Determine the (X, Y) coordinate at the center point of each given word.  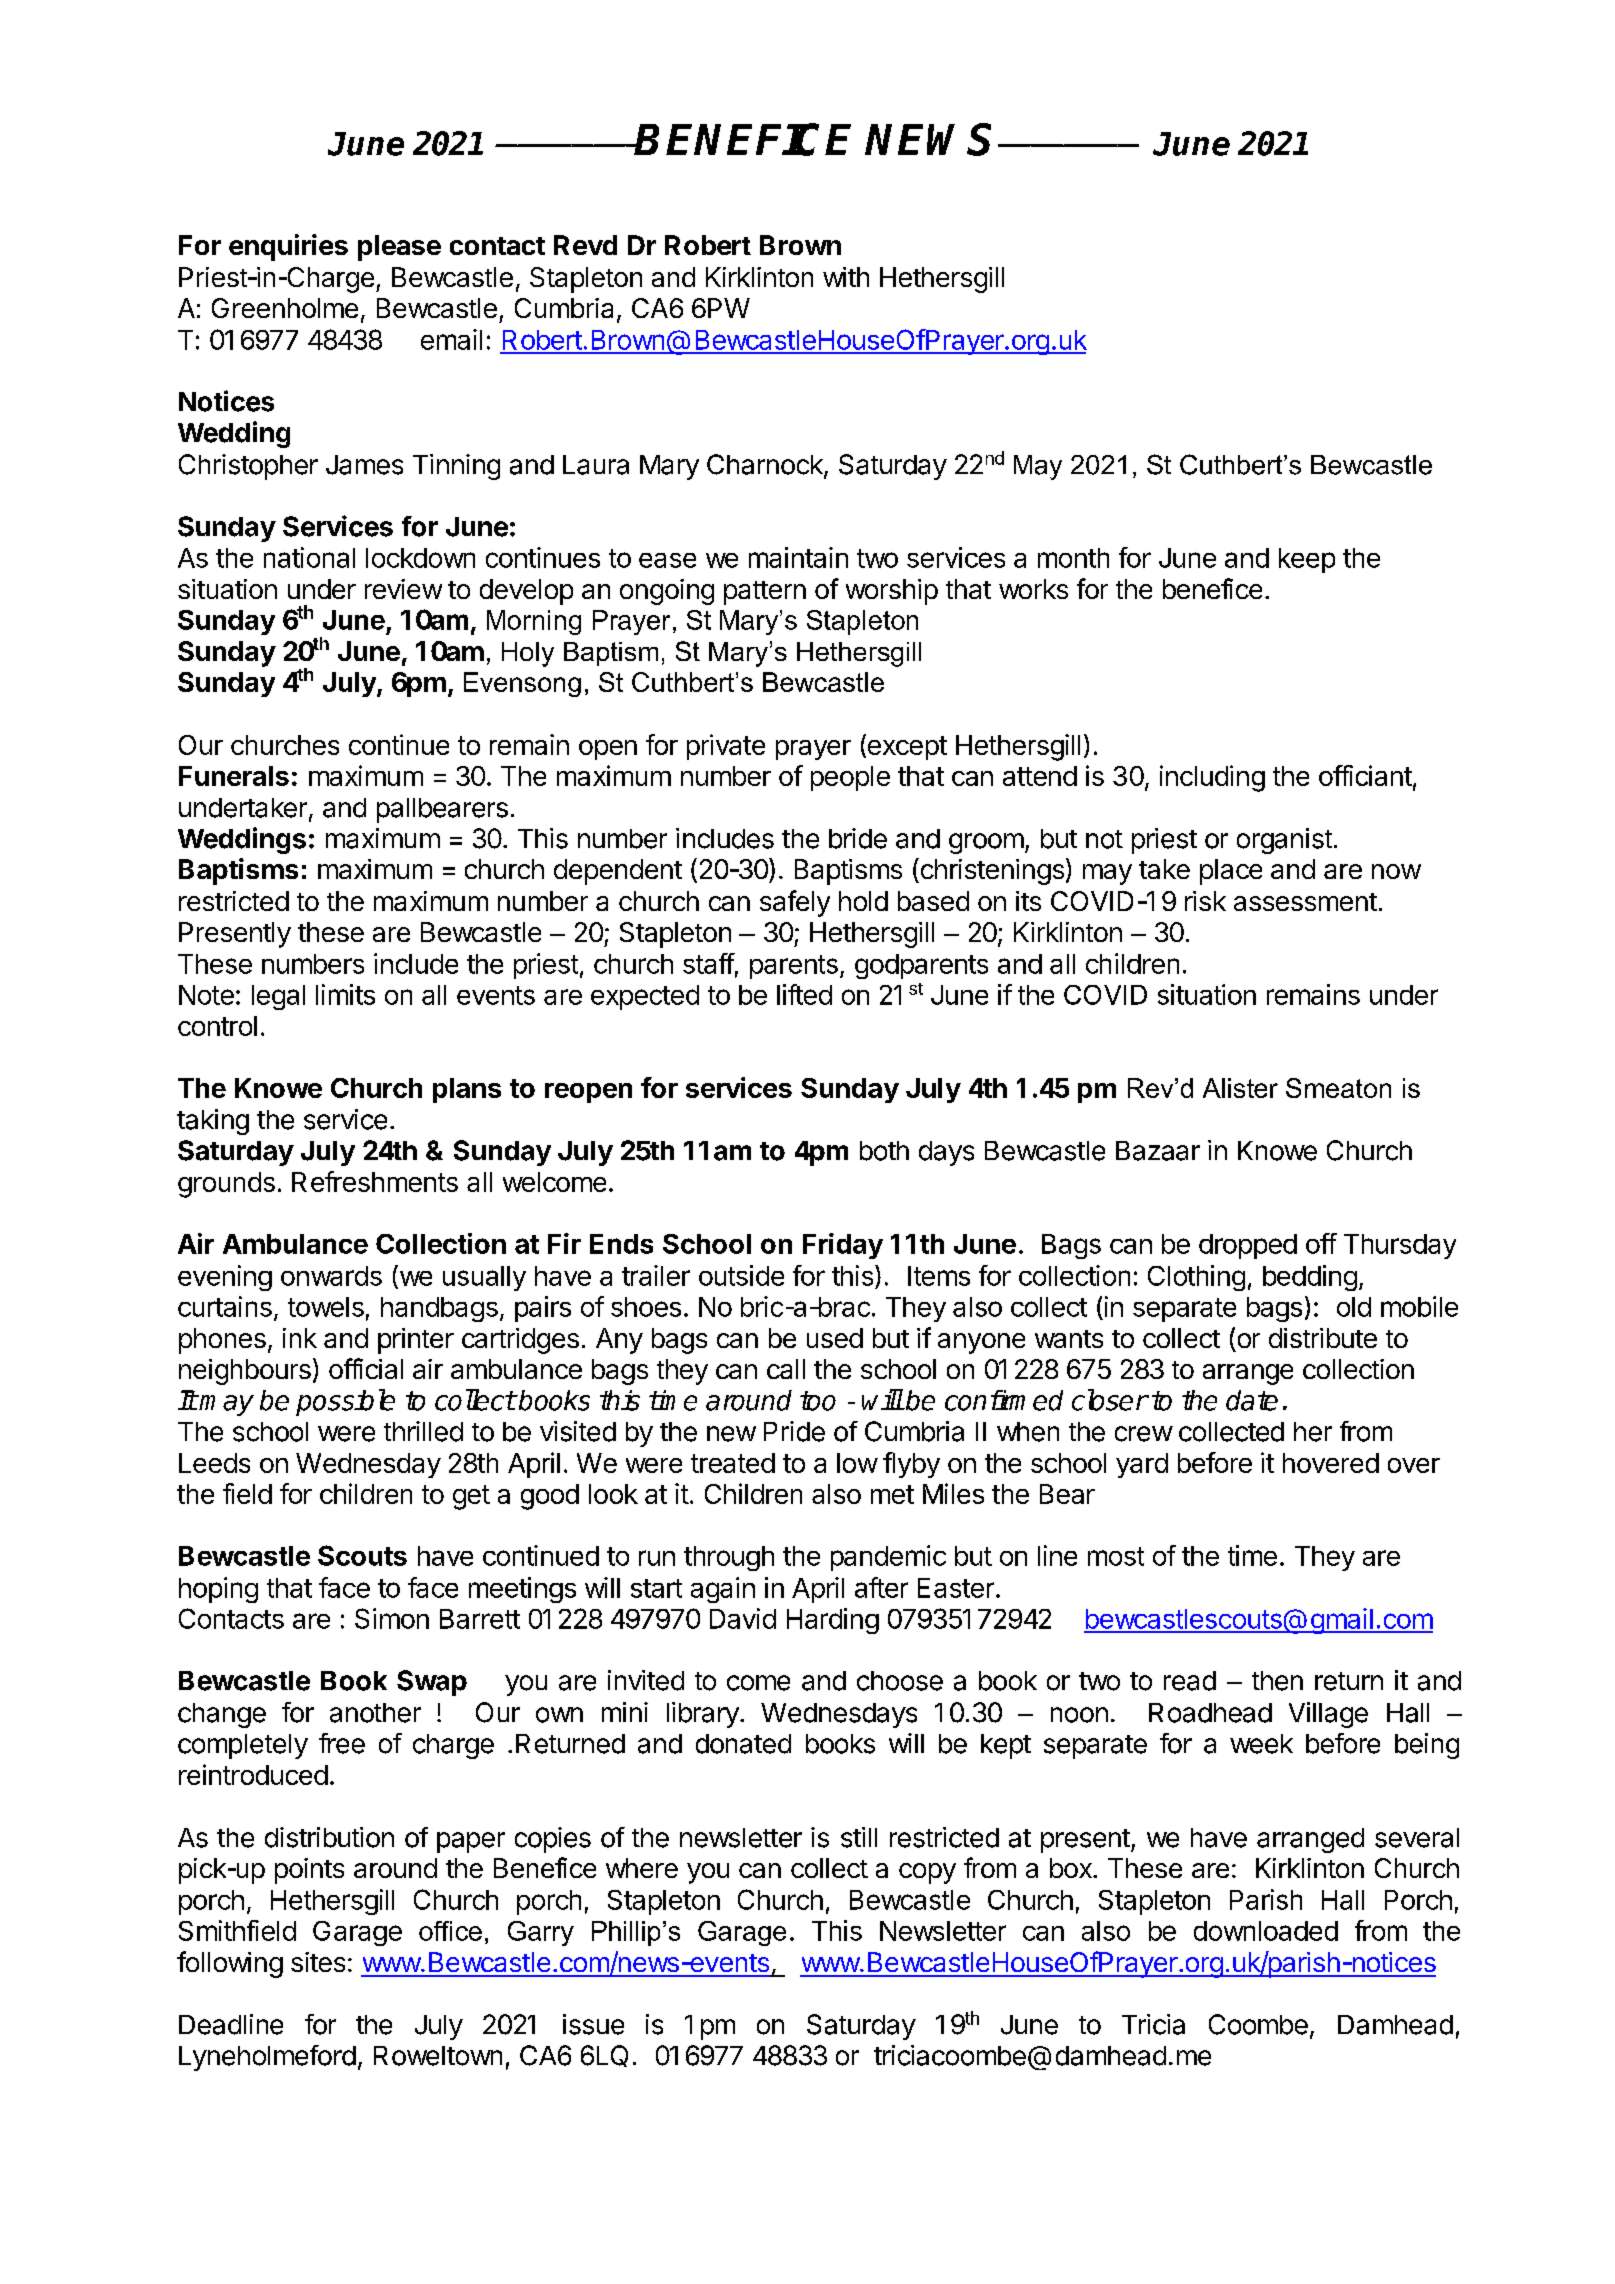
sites (318, 1962)
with (846, 277)
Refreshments (375, 1181)
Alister (1240, 1088)
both (884, 1151)
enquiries (288, 247)
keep (1307, 560)
